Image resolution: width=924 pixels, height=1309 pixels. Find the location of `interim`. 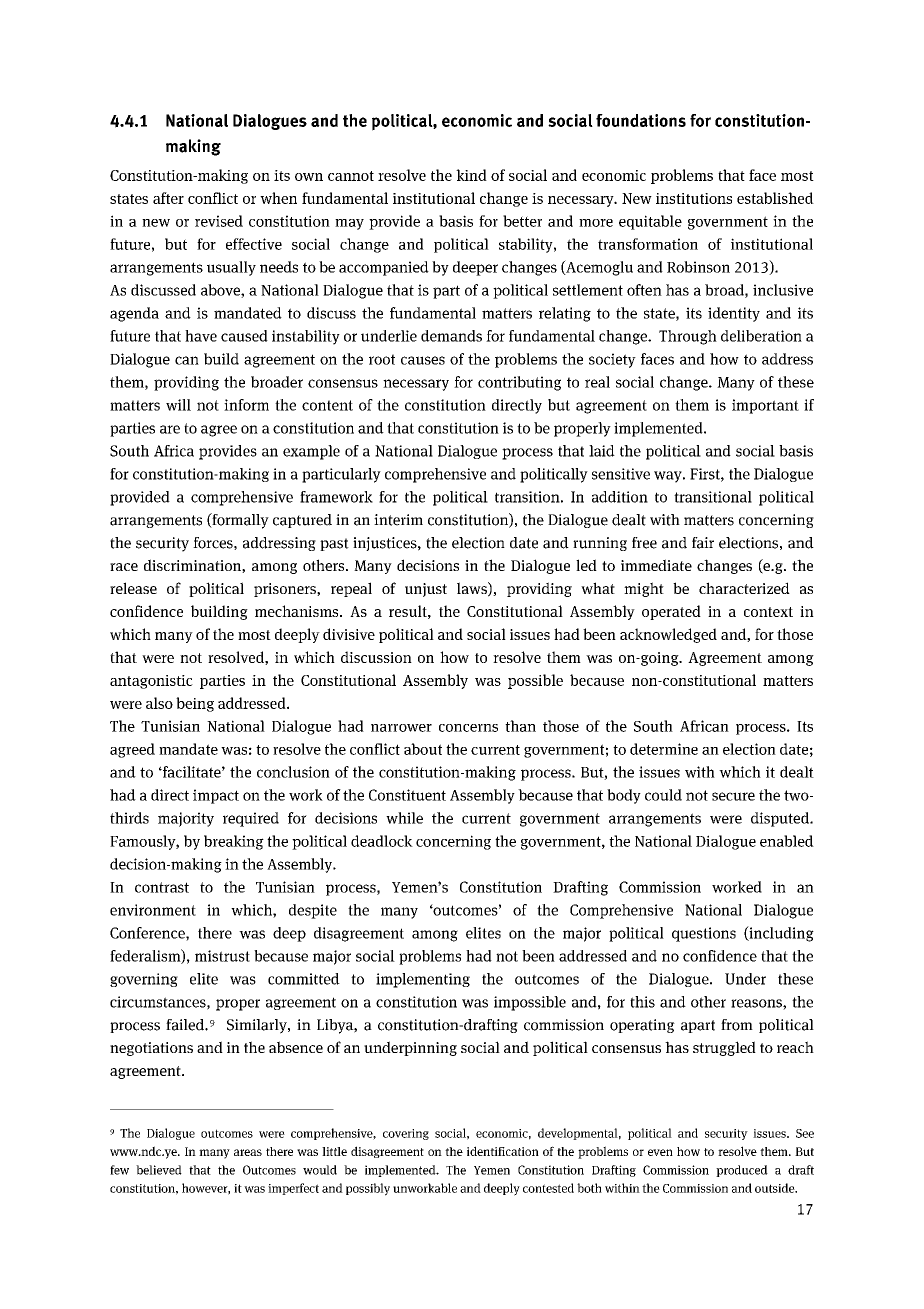

interim is located at coordinates (398, 520).
